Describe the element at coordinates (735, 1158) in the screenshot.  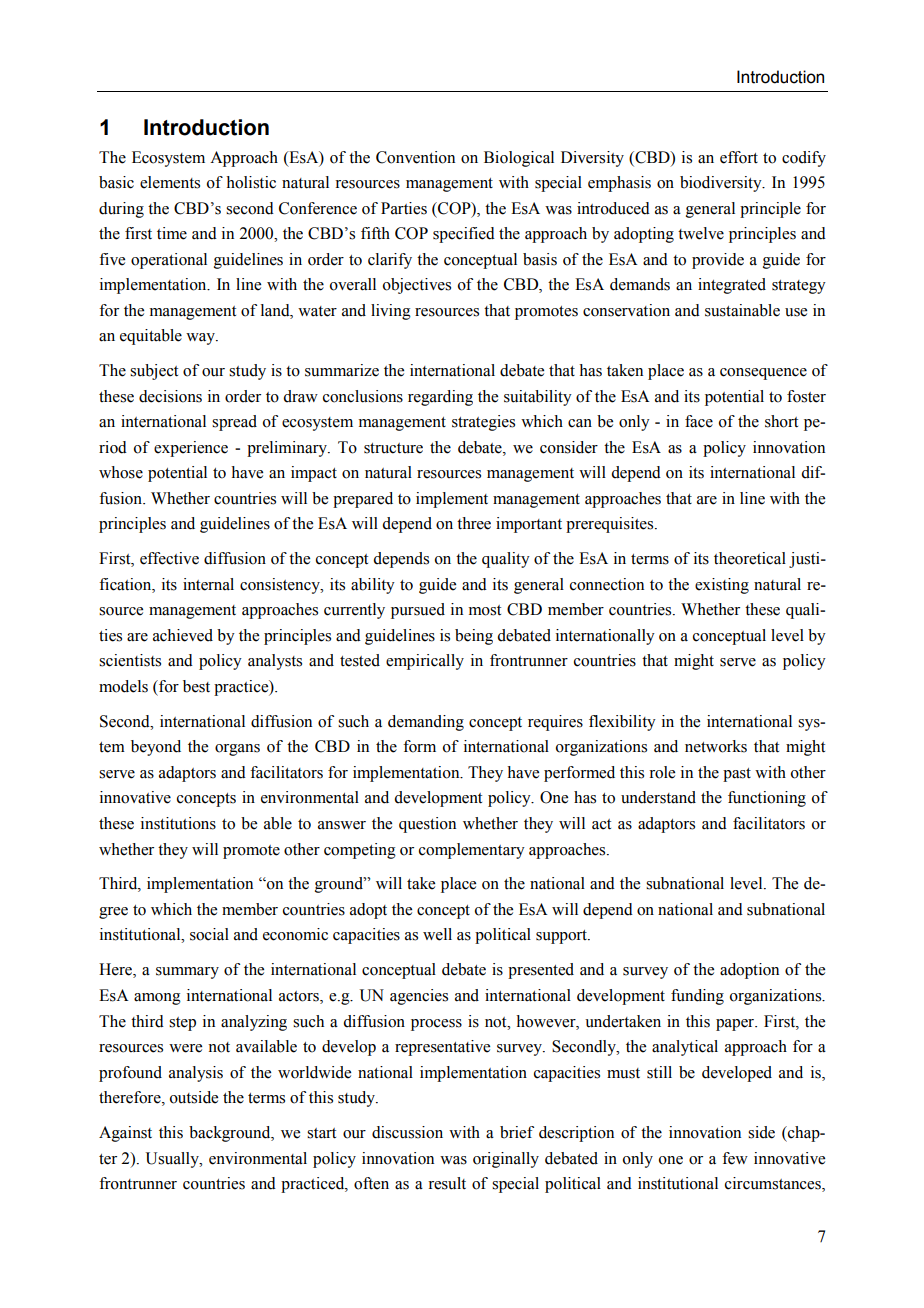
I see `few` at that location.
